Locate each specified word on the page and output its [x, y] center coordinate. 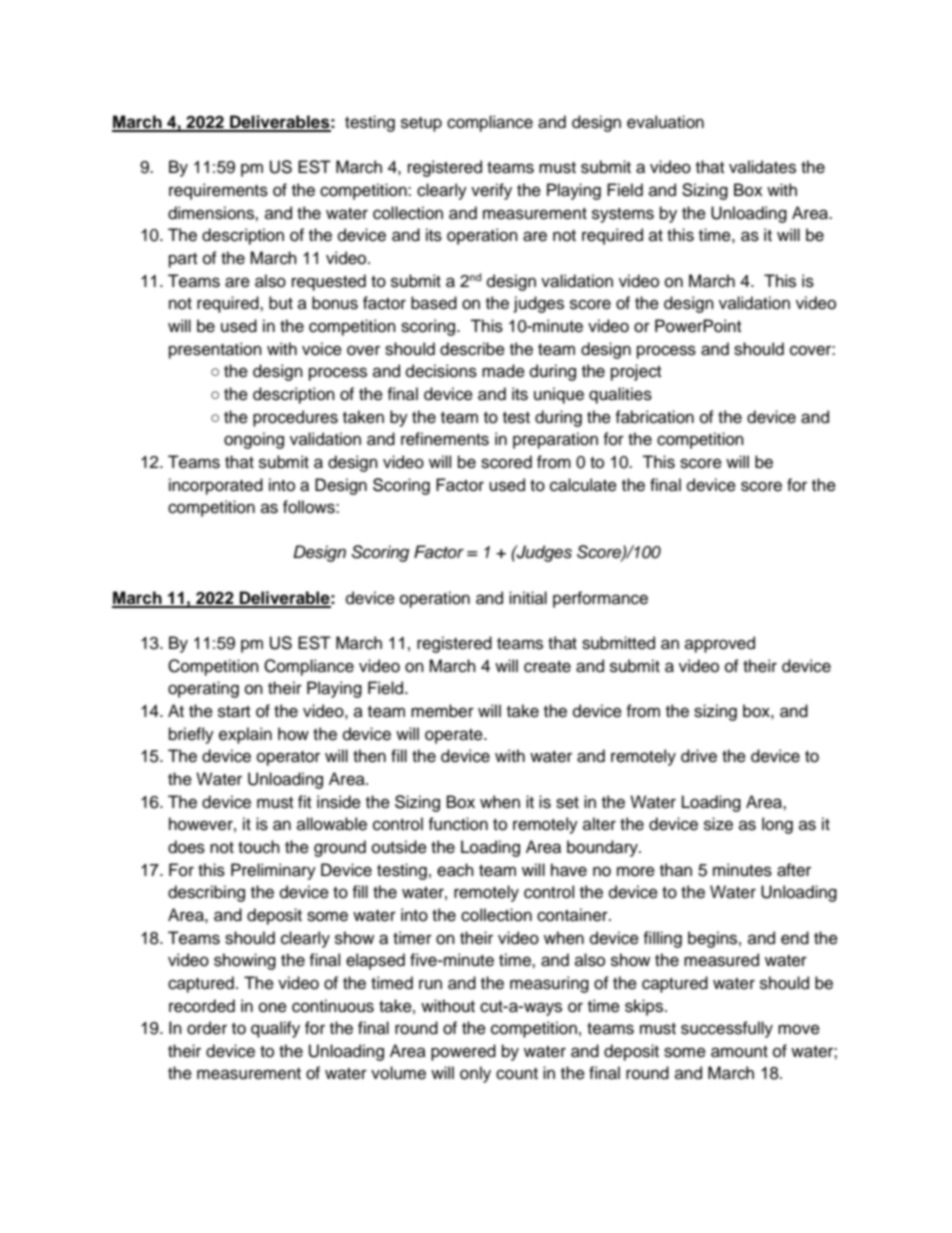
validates [762, 167]
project [636, 372]
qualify [275, 1029]
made [503, 371]
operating [203, 689]
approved [720, 644]
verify [491, 191]
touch [259, 847]
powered [463, 1052]
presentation [215, 350]
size [718, 824]
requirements [218, 191]
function [458, 824]
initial [528, 597]
